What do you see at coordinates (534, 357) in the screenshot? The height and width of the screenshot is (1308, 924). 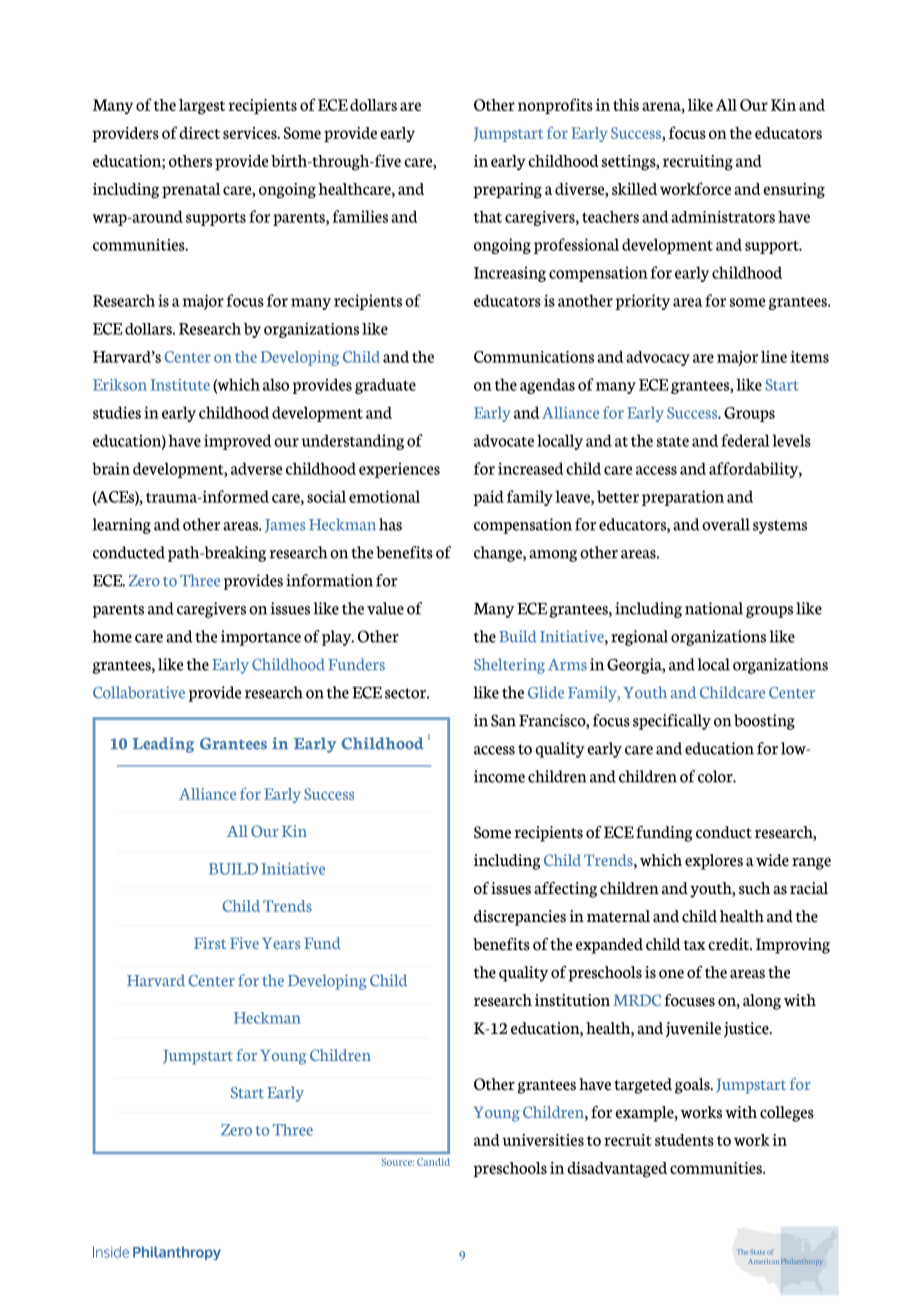 I see `Communications` at bounding box center [534, 357].
